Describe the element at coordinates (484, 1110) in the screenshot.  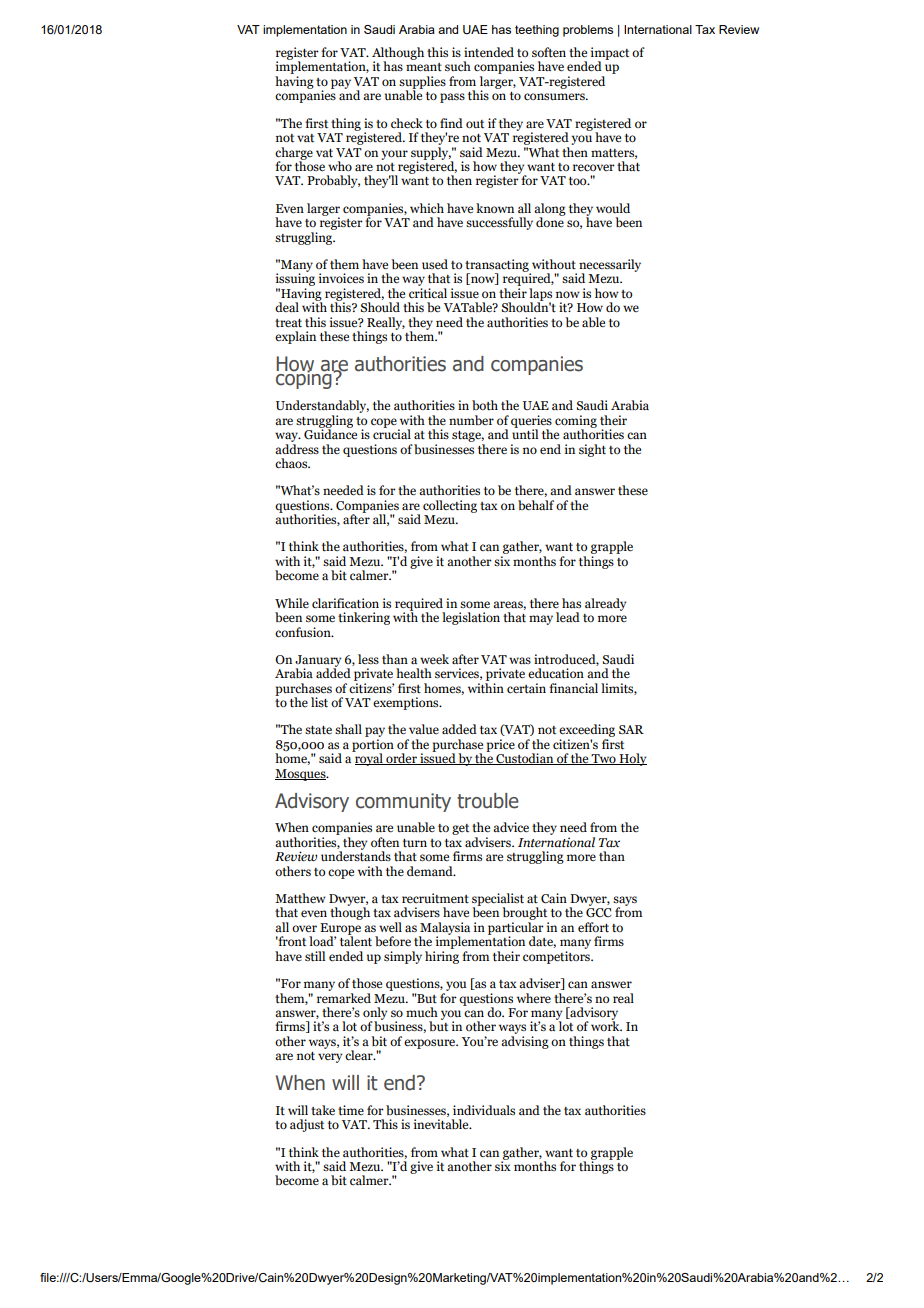
I see `individuals` at that location.
